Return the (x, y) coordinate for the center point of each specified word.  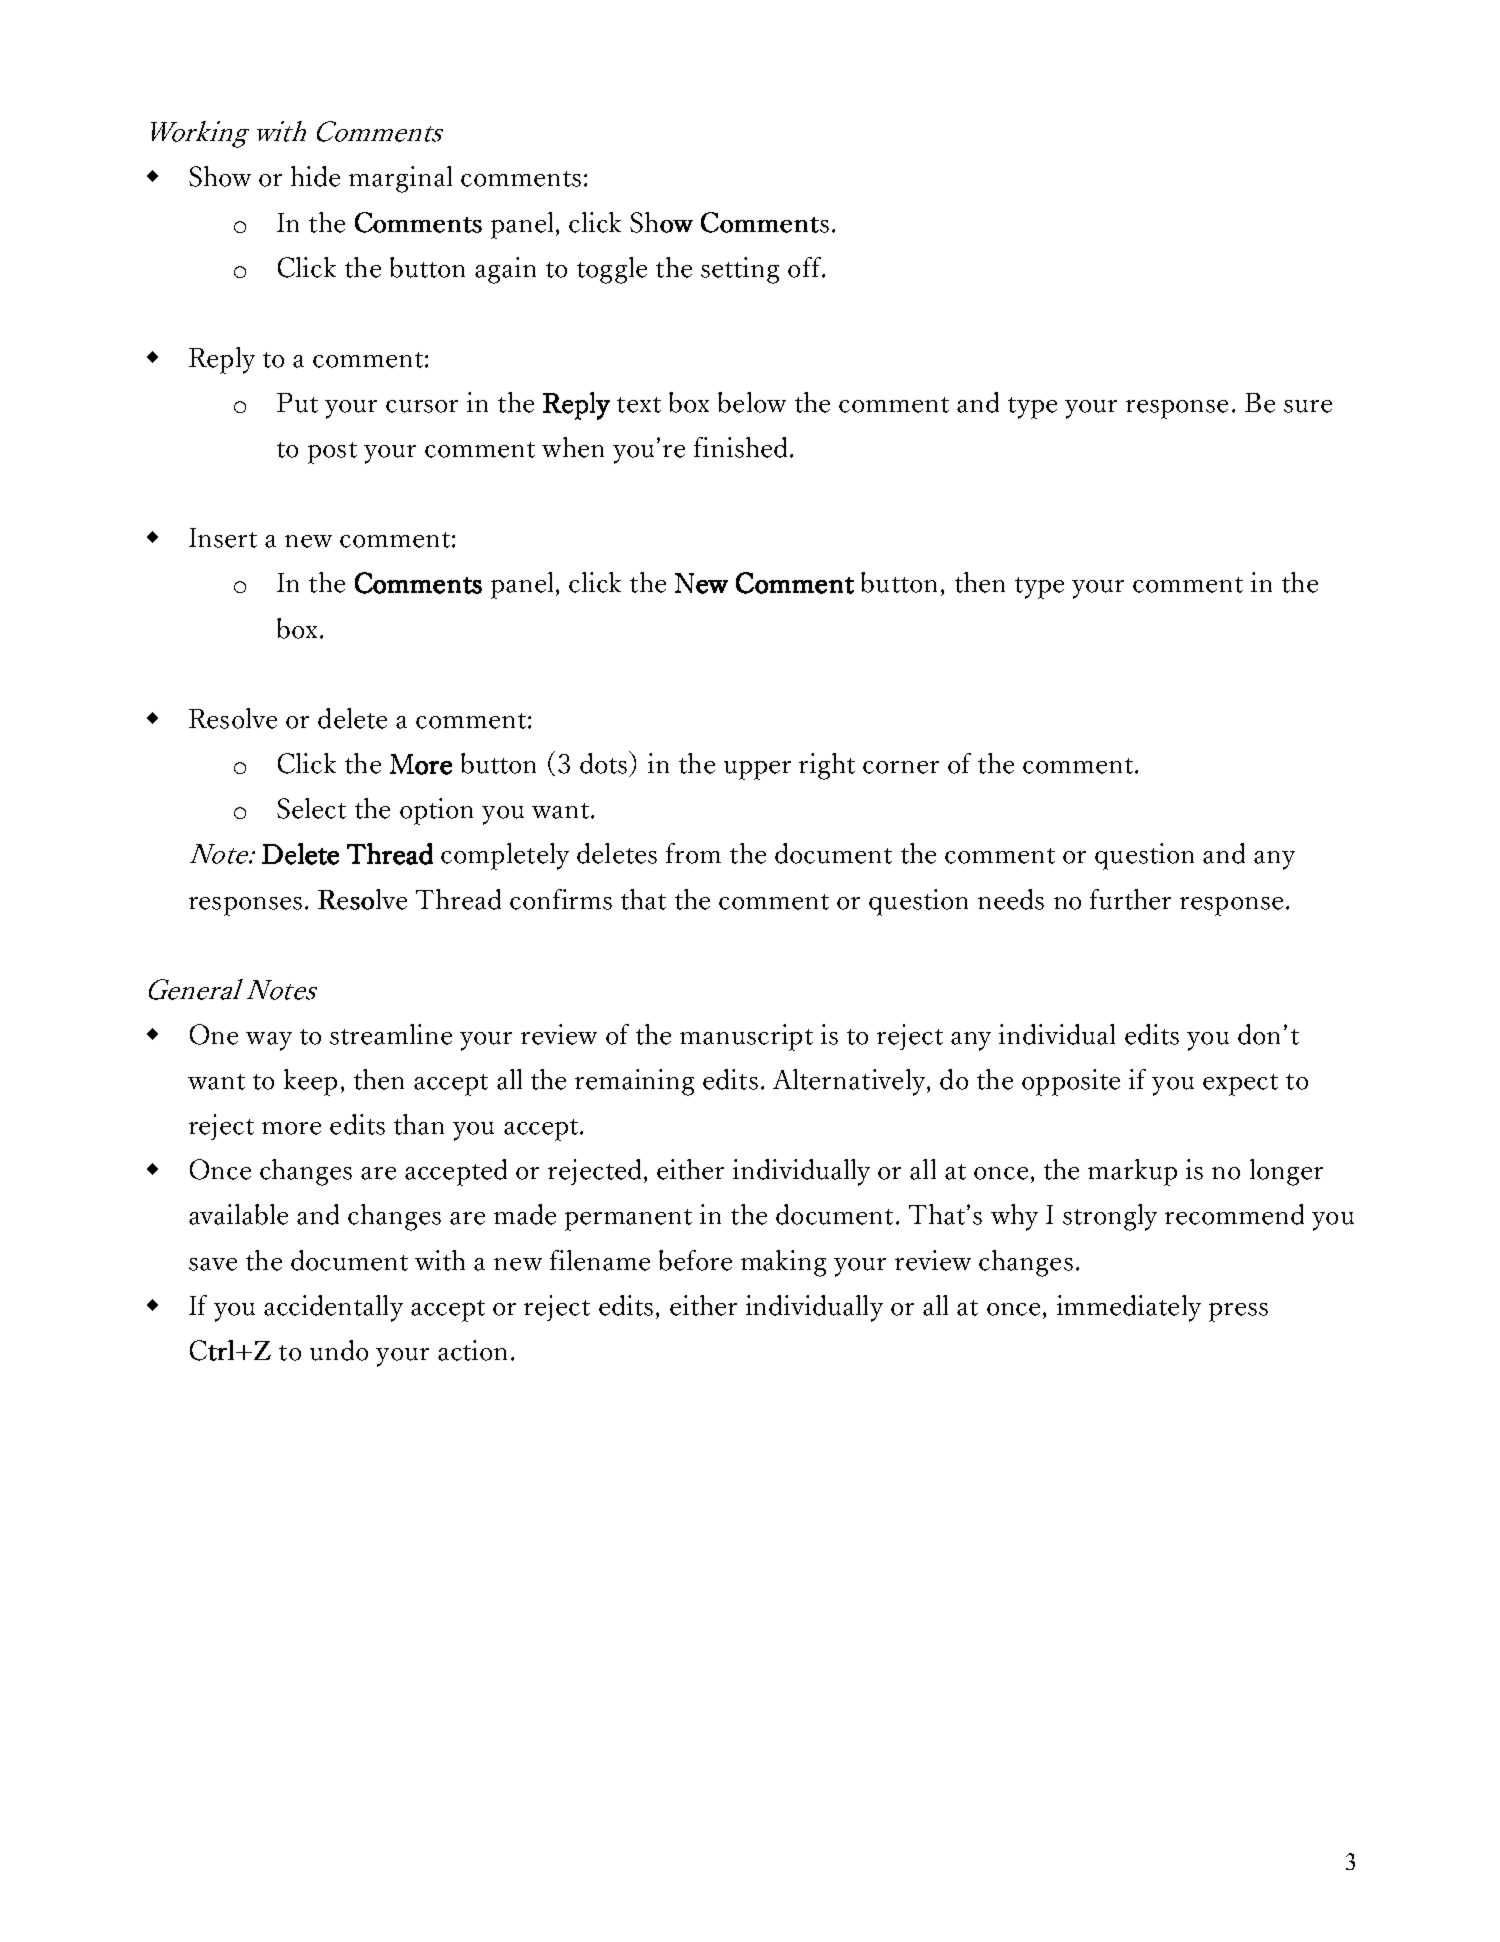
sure (1308, 406)
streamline (391, 1034)
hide (315, 176)
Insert (223, 538)
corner (901, 767)
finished (740, 447)
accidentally (333, 1308)
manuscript (746, 1037)
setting (740, 270)
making (783, 1263)
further (1130, 899)
